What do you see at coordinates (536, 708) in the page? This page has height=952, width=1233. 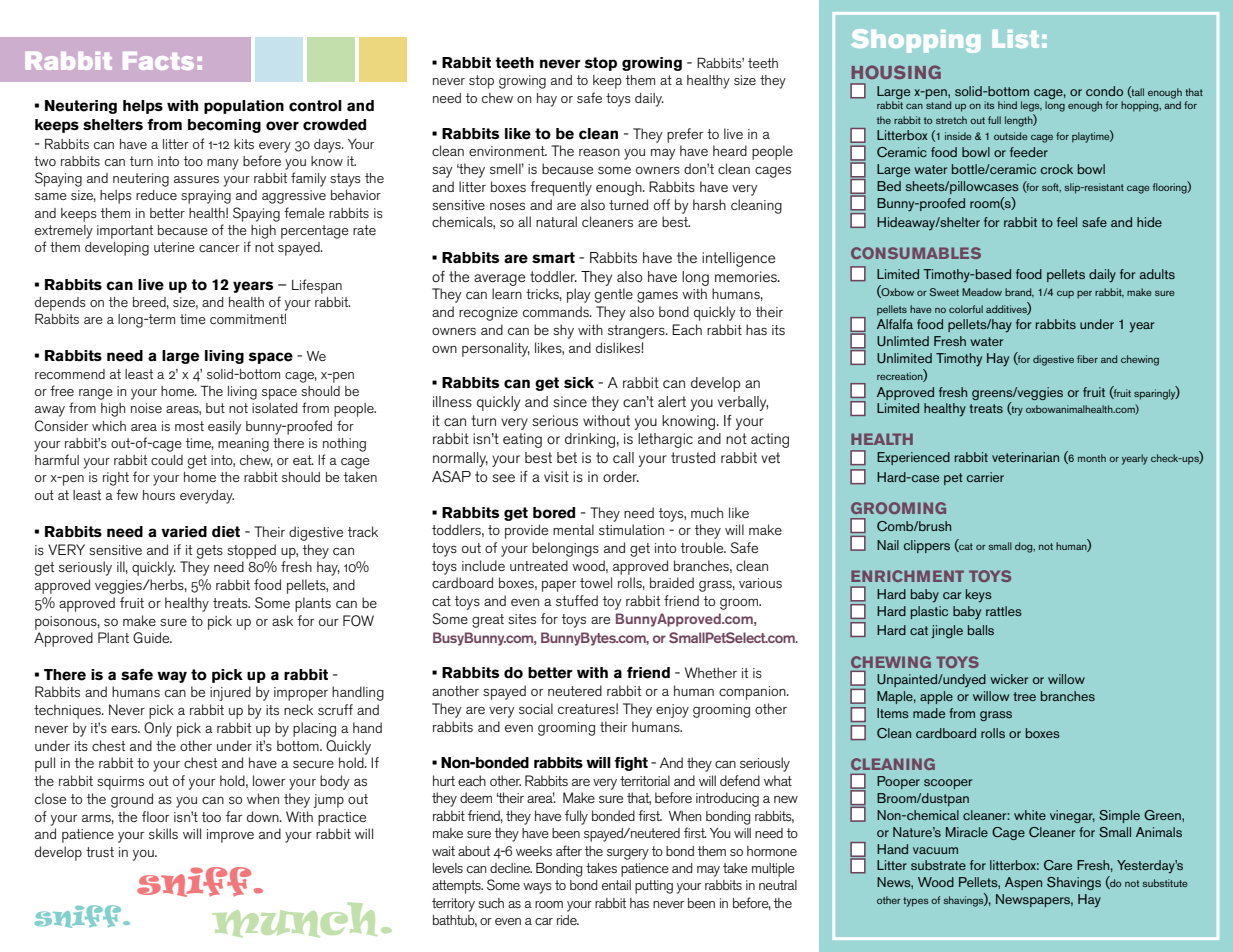 I see `social` at bounding box center [536, 708].
